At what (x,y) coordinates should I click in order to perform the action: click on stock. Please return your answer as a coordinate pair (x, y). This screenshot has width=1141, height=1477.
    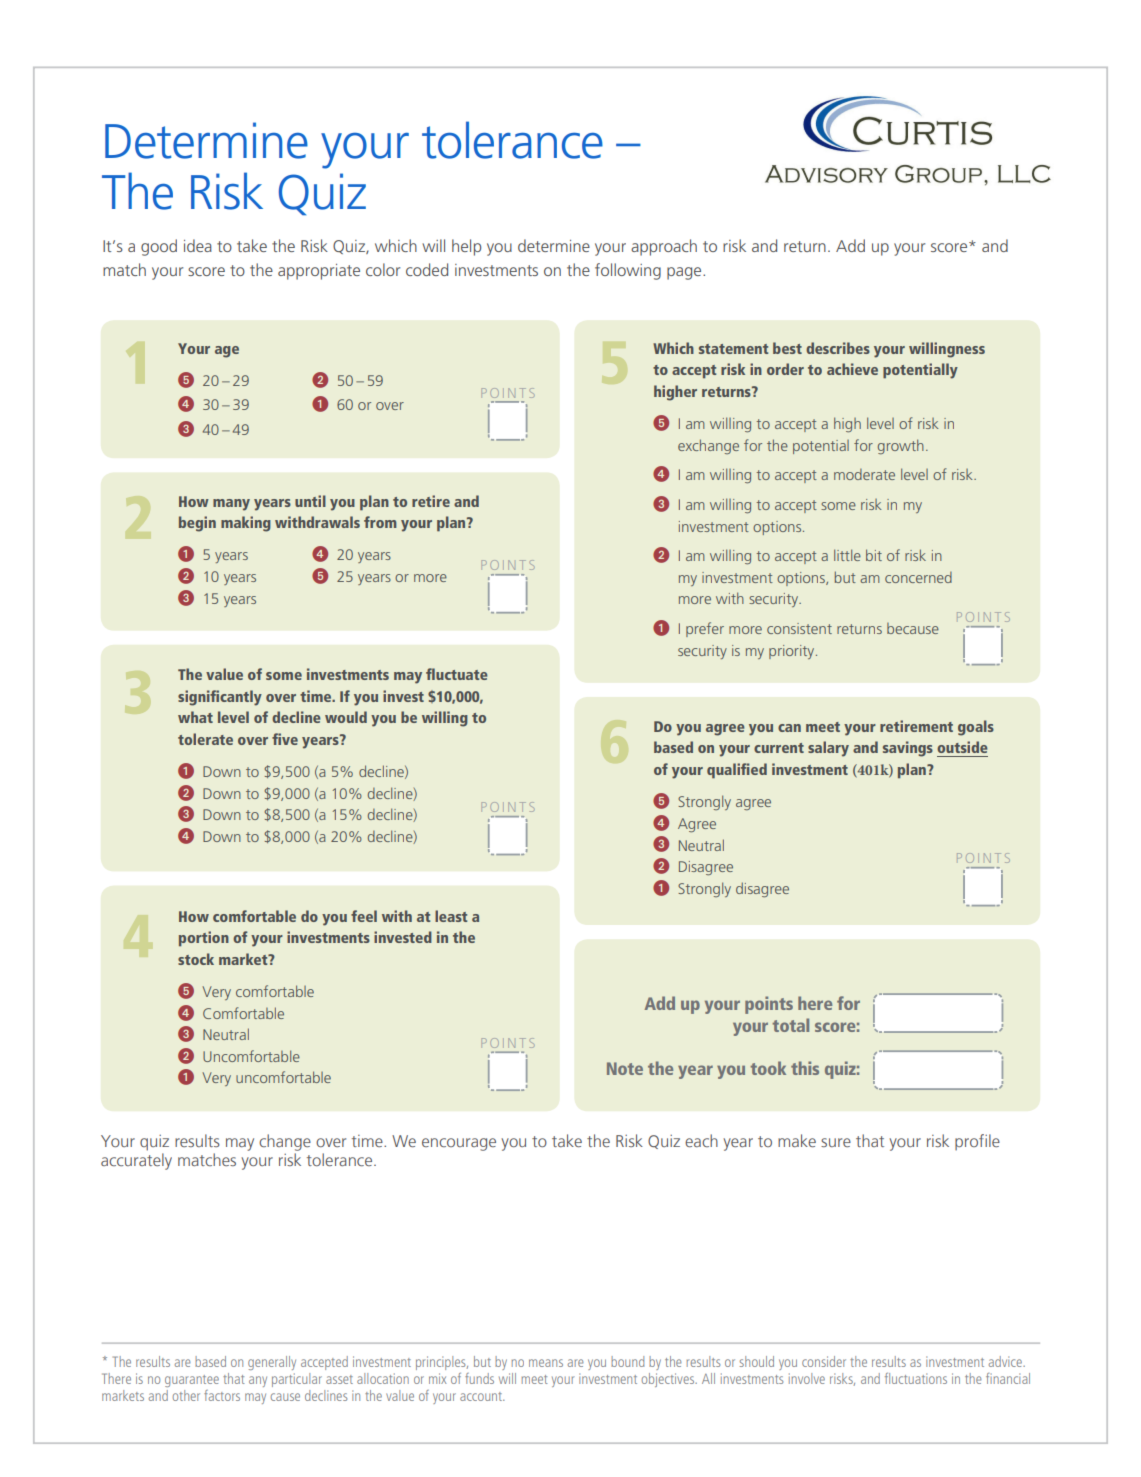
    Looking at the image, I should click on (196, 959).
